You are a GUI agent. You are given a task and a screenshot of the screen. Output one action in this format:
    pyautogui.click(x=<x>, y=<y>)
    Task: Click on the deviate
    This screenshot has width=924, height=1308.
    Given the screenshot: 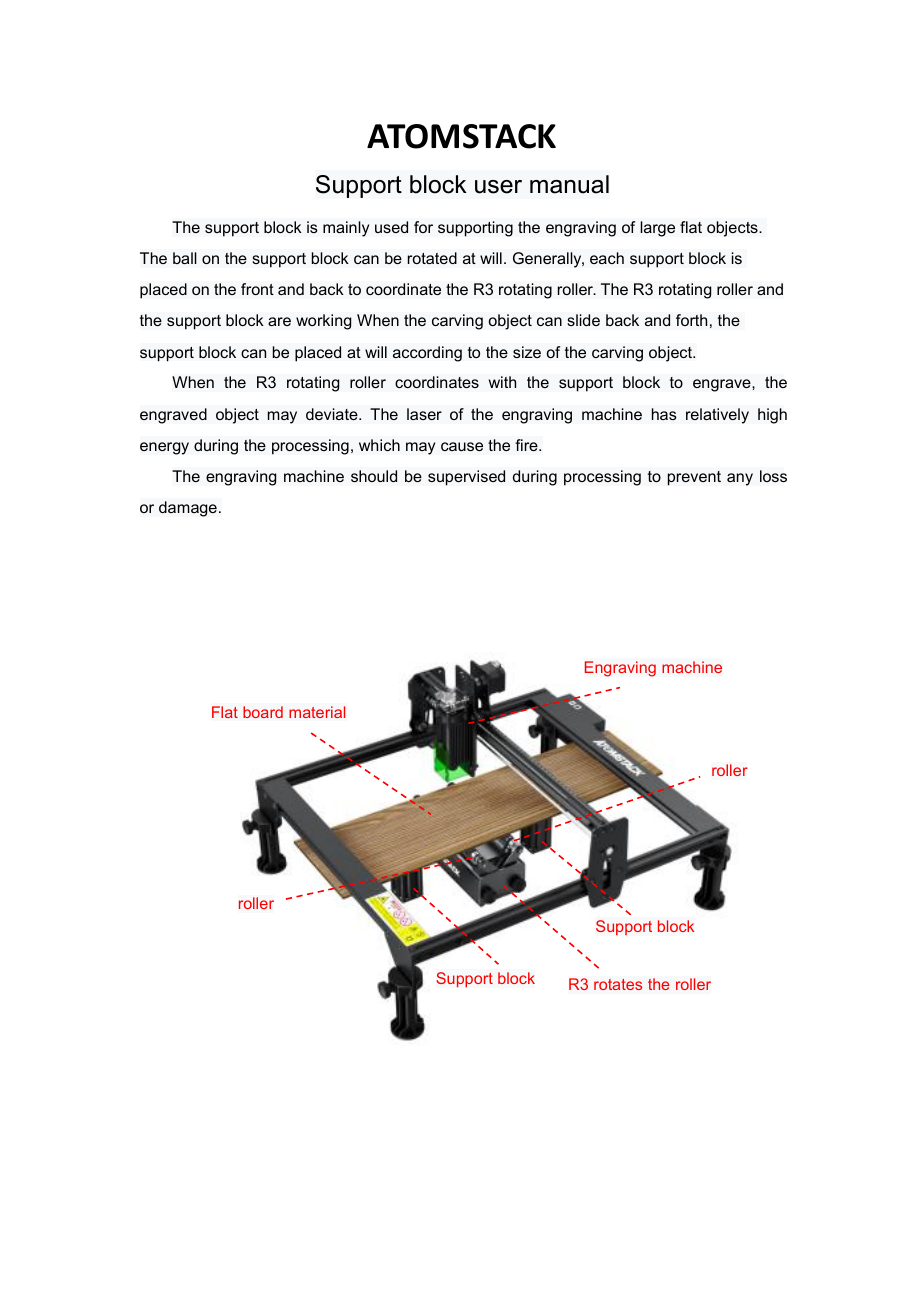 What is the action you would take?
    pyautogui.click(x=333, y=414)
